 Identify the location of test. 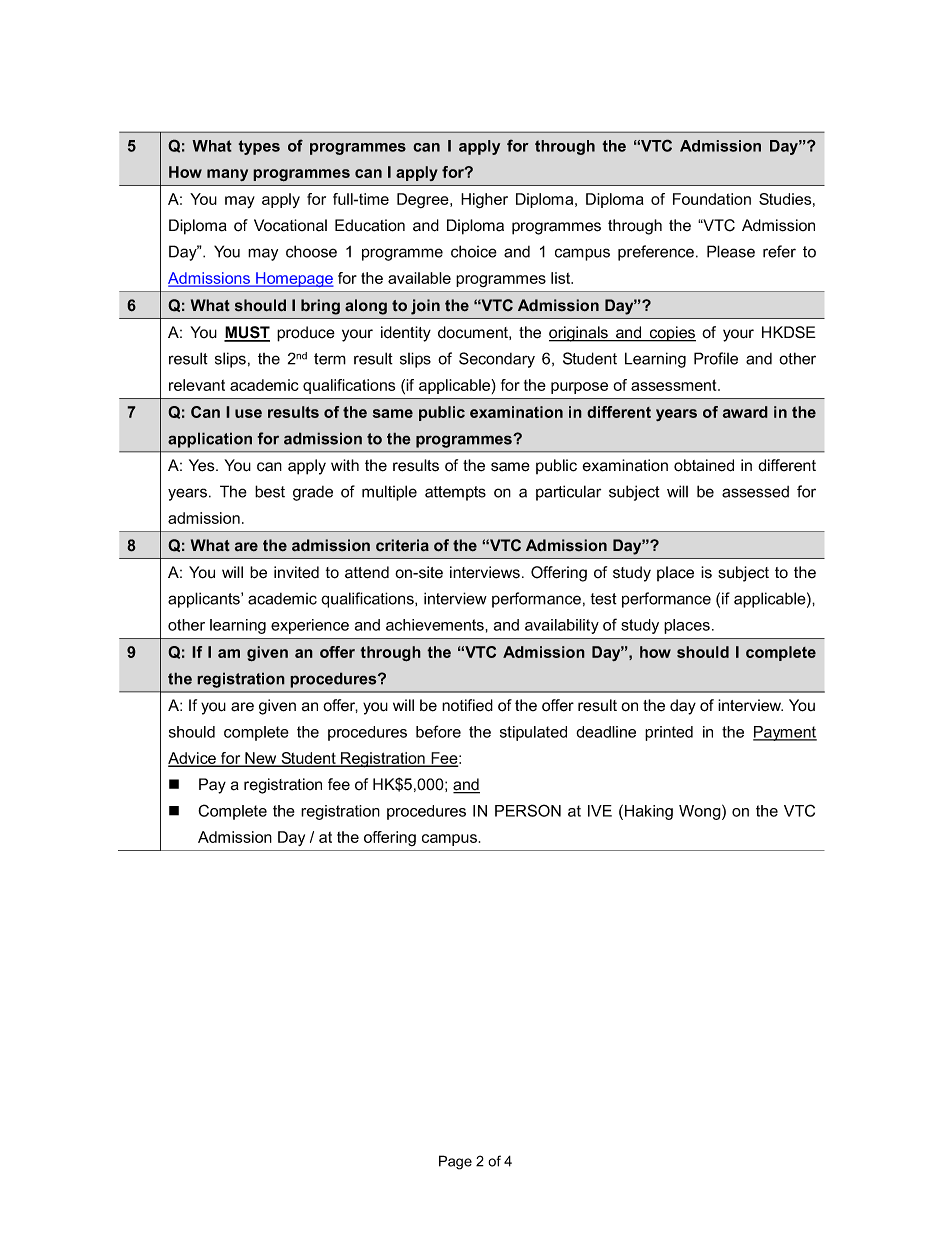
(603, 599).
